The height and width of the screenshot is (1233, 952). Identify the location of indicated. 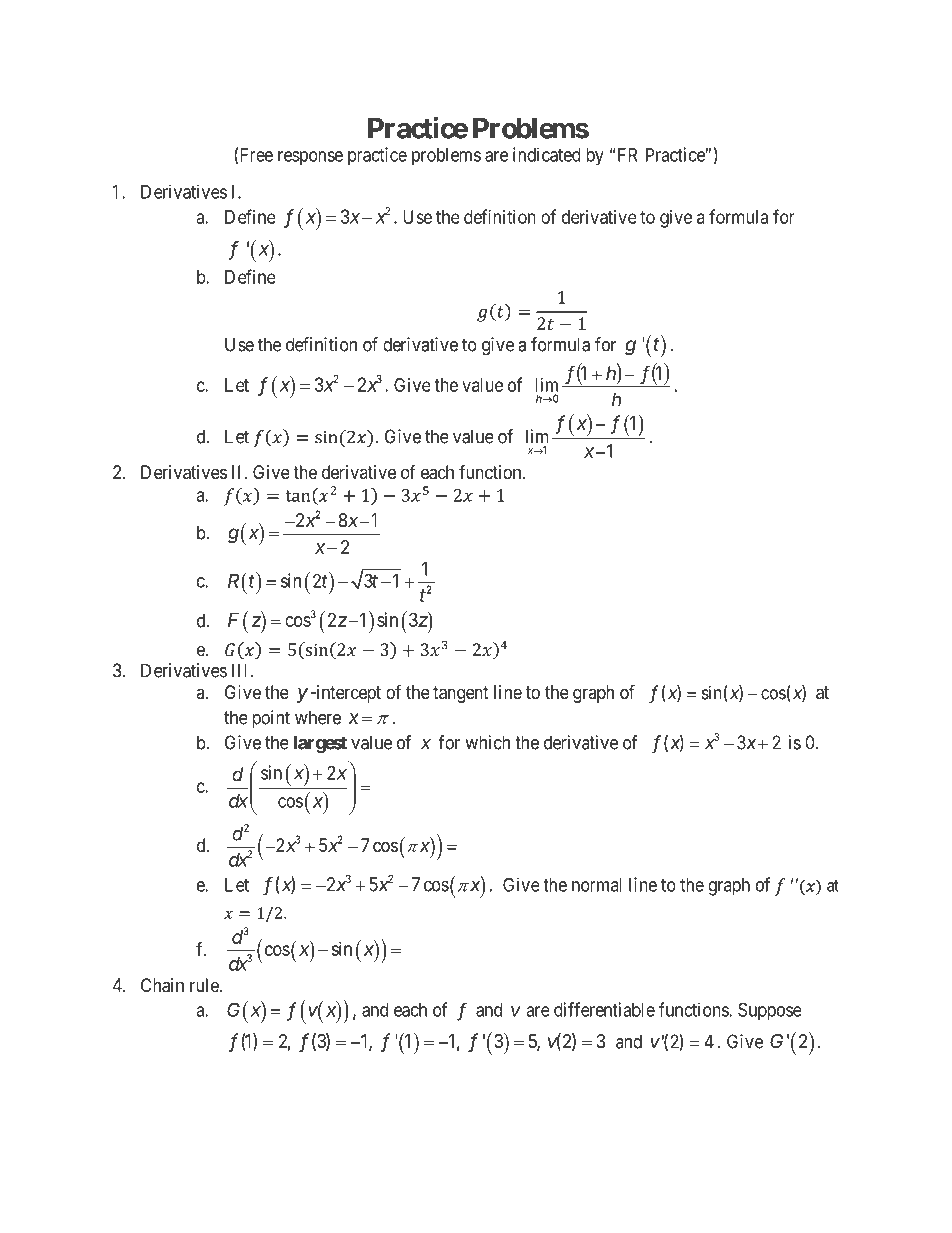
(547, 154).
